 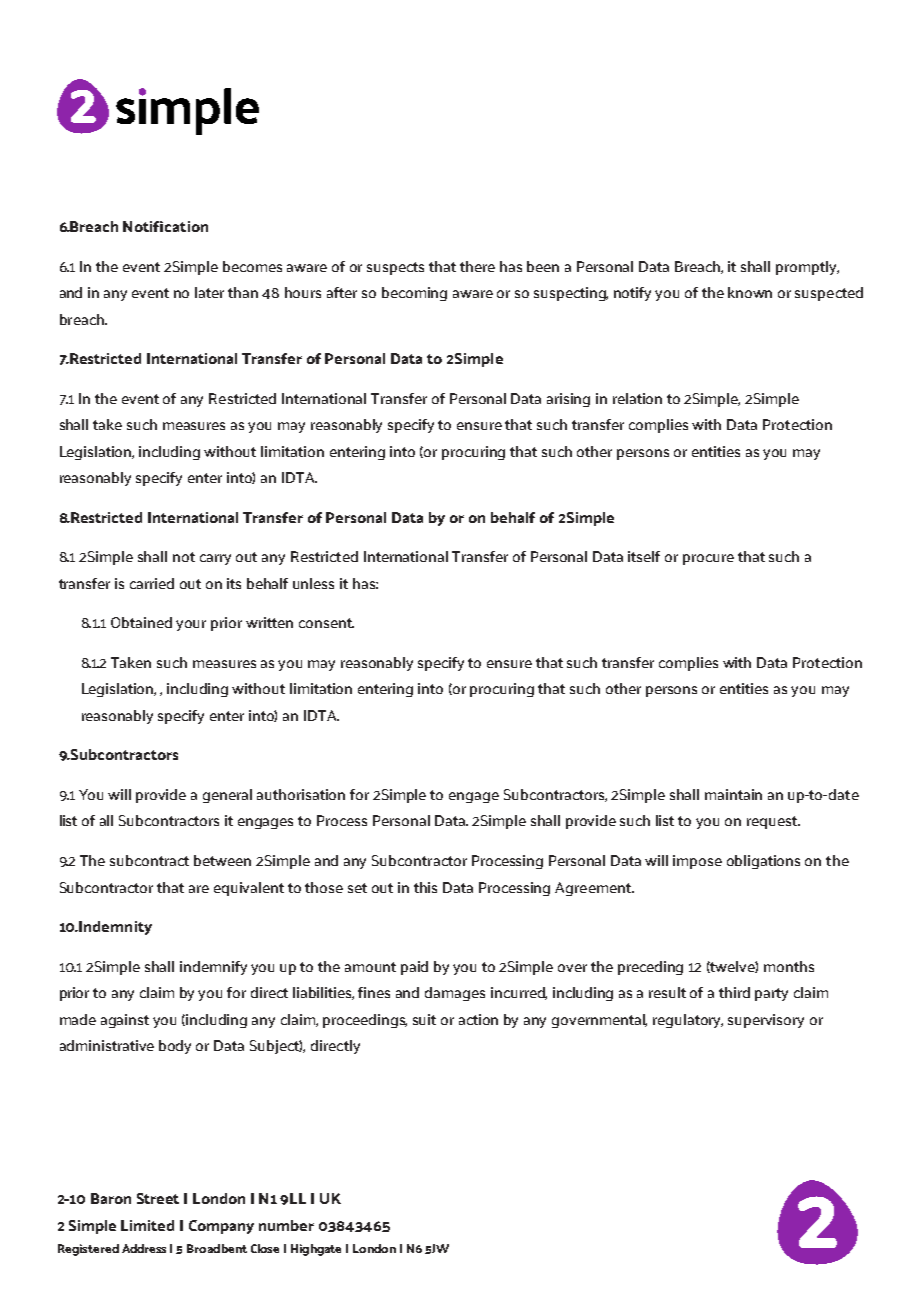 What do you see at coordinates (165, 226) in the document?
I see `Notification` at bounding box center [165, 226].
